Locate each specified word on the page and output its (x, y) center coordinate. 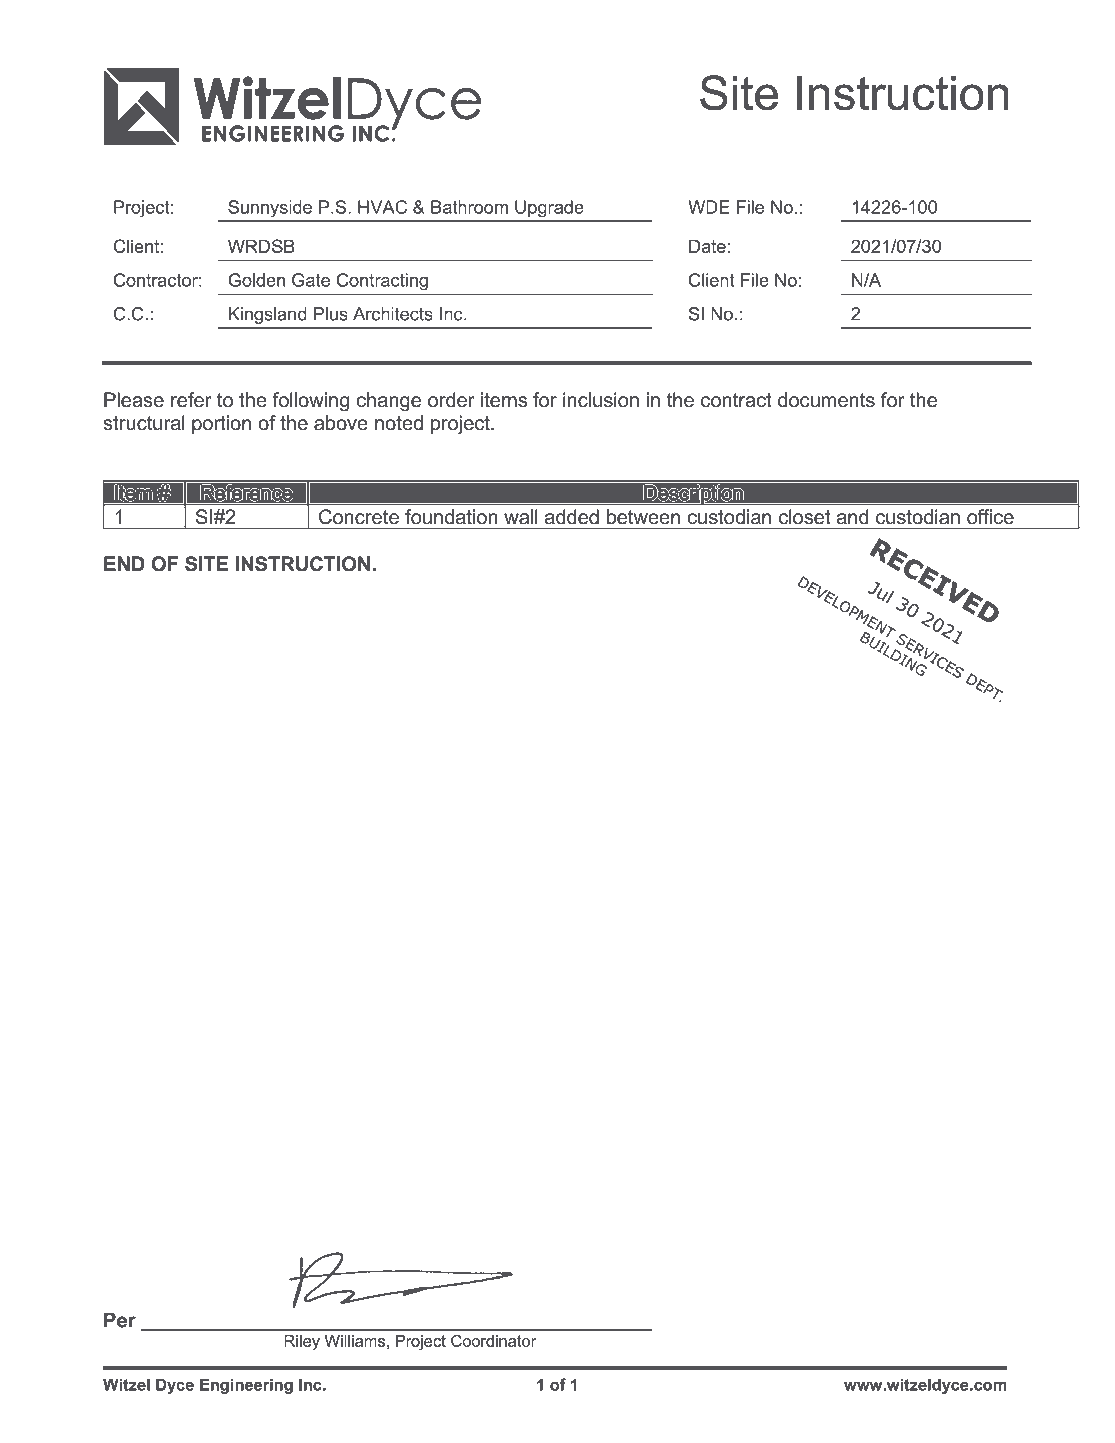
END (124, 563)
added (572, 516)
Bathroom (469, 207)
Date (707, 246)
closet (804, 516)
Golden (256, 280)
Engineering (246, 1386)
